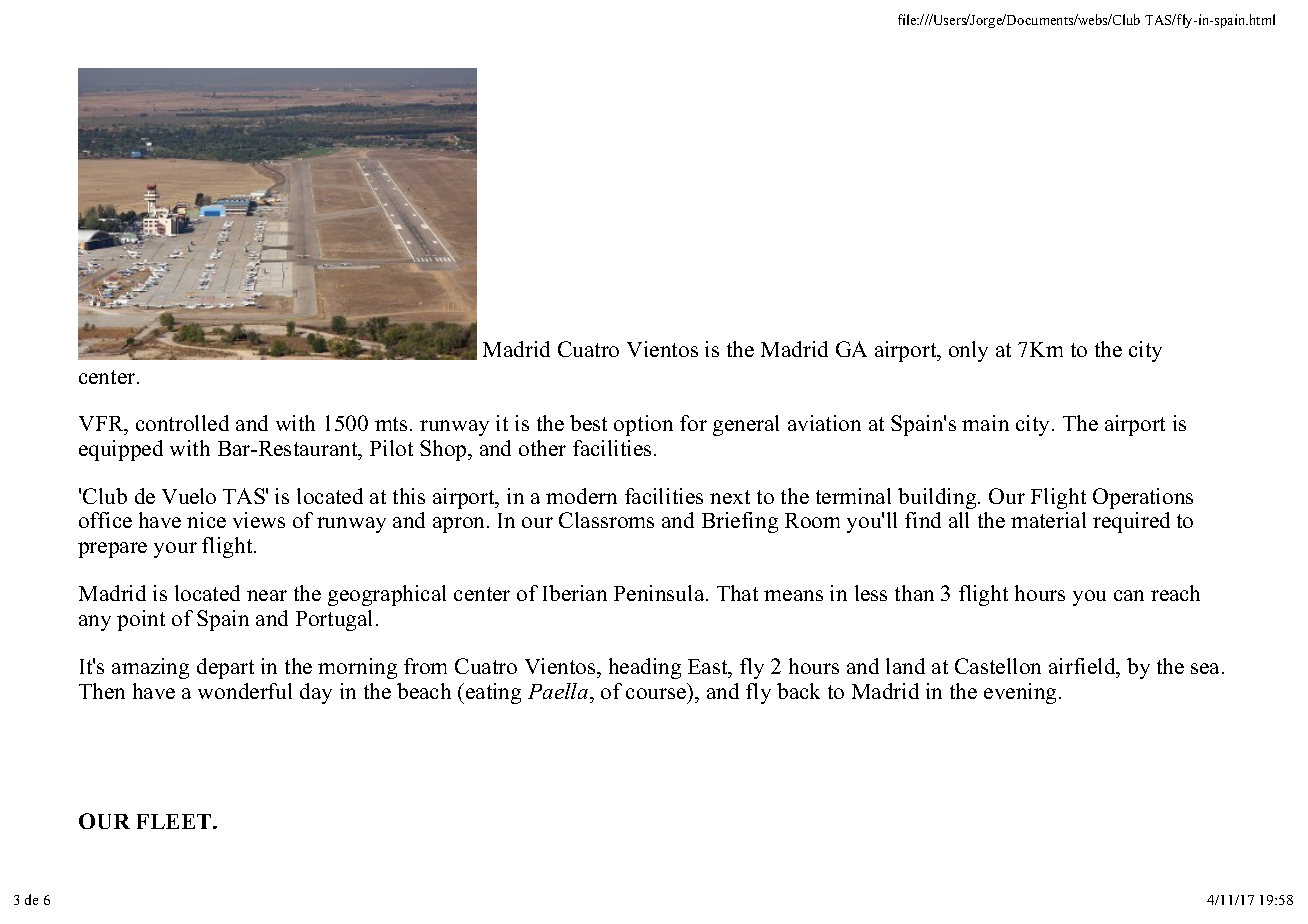  I want to click on controlled, so click(182, 423).
